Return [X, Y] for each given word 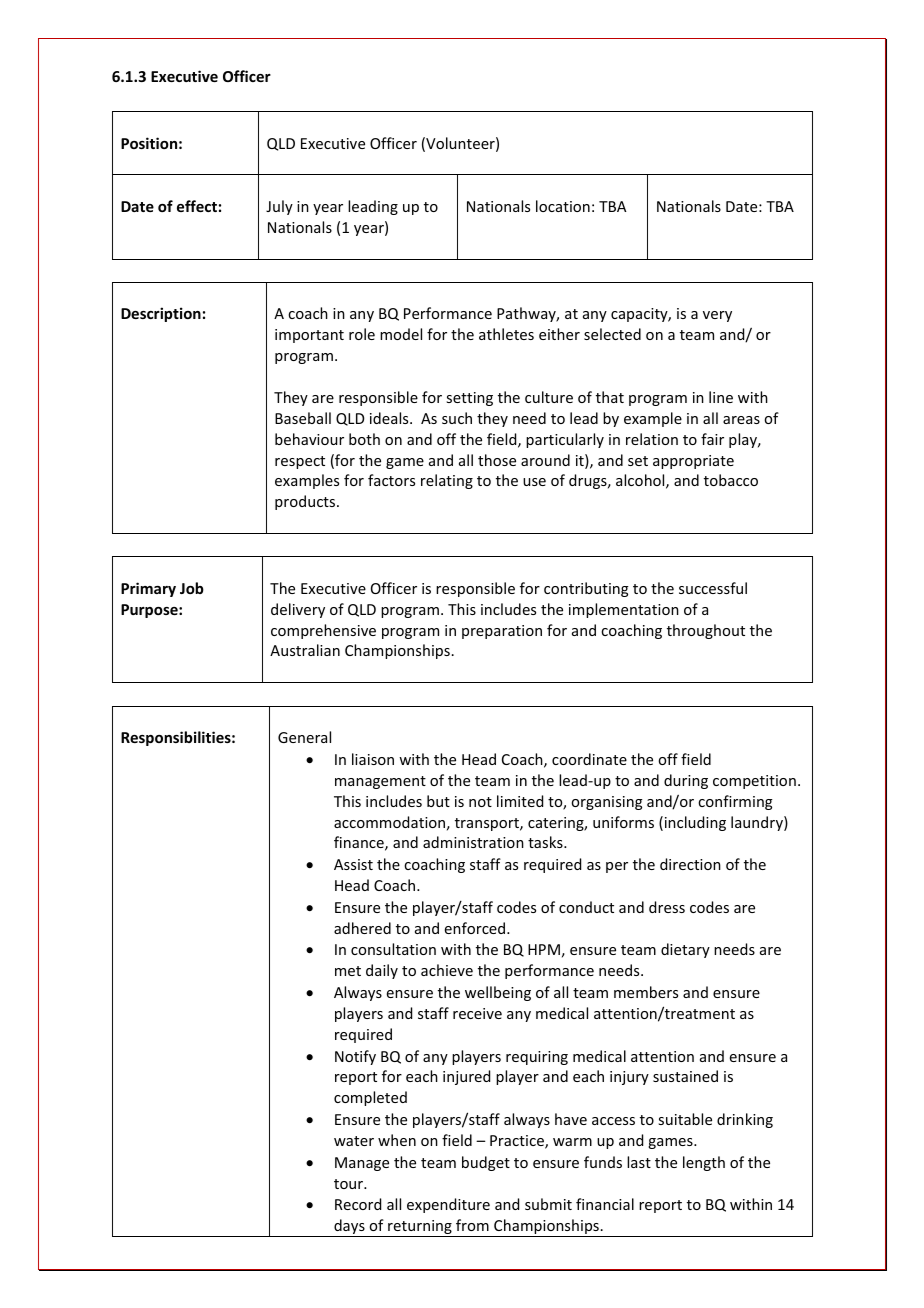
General [304, 737]
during [686, 781]
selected [612, 334]
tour [350, 1184]
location [563, 206]
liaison [373, 759]
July [279, 207]
